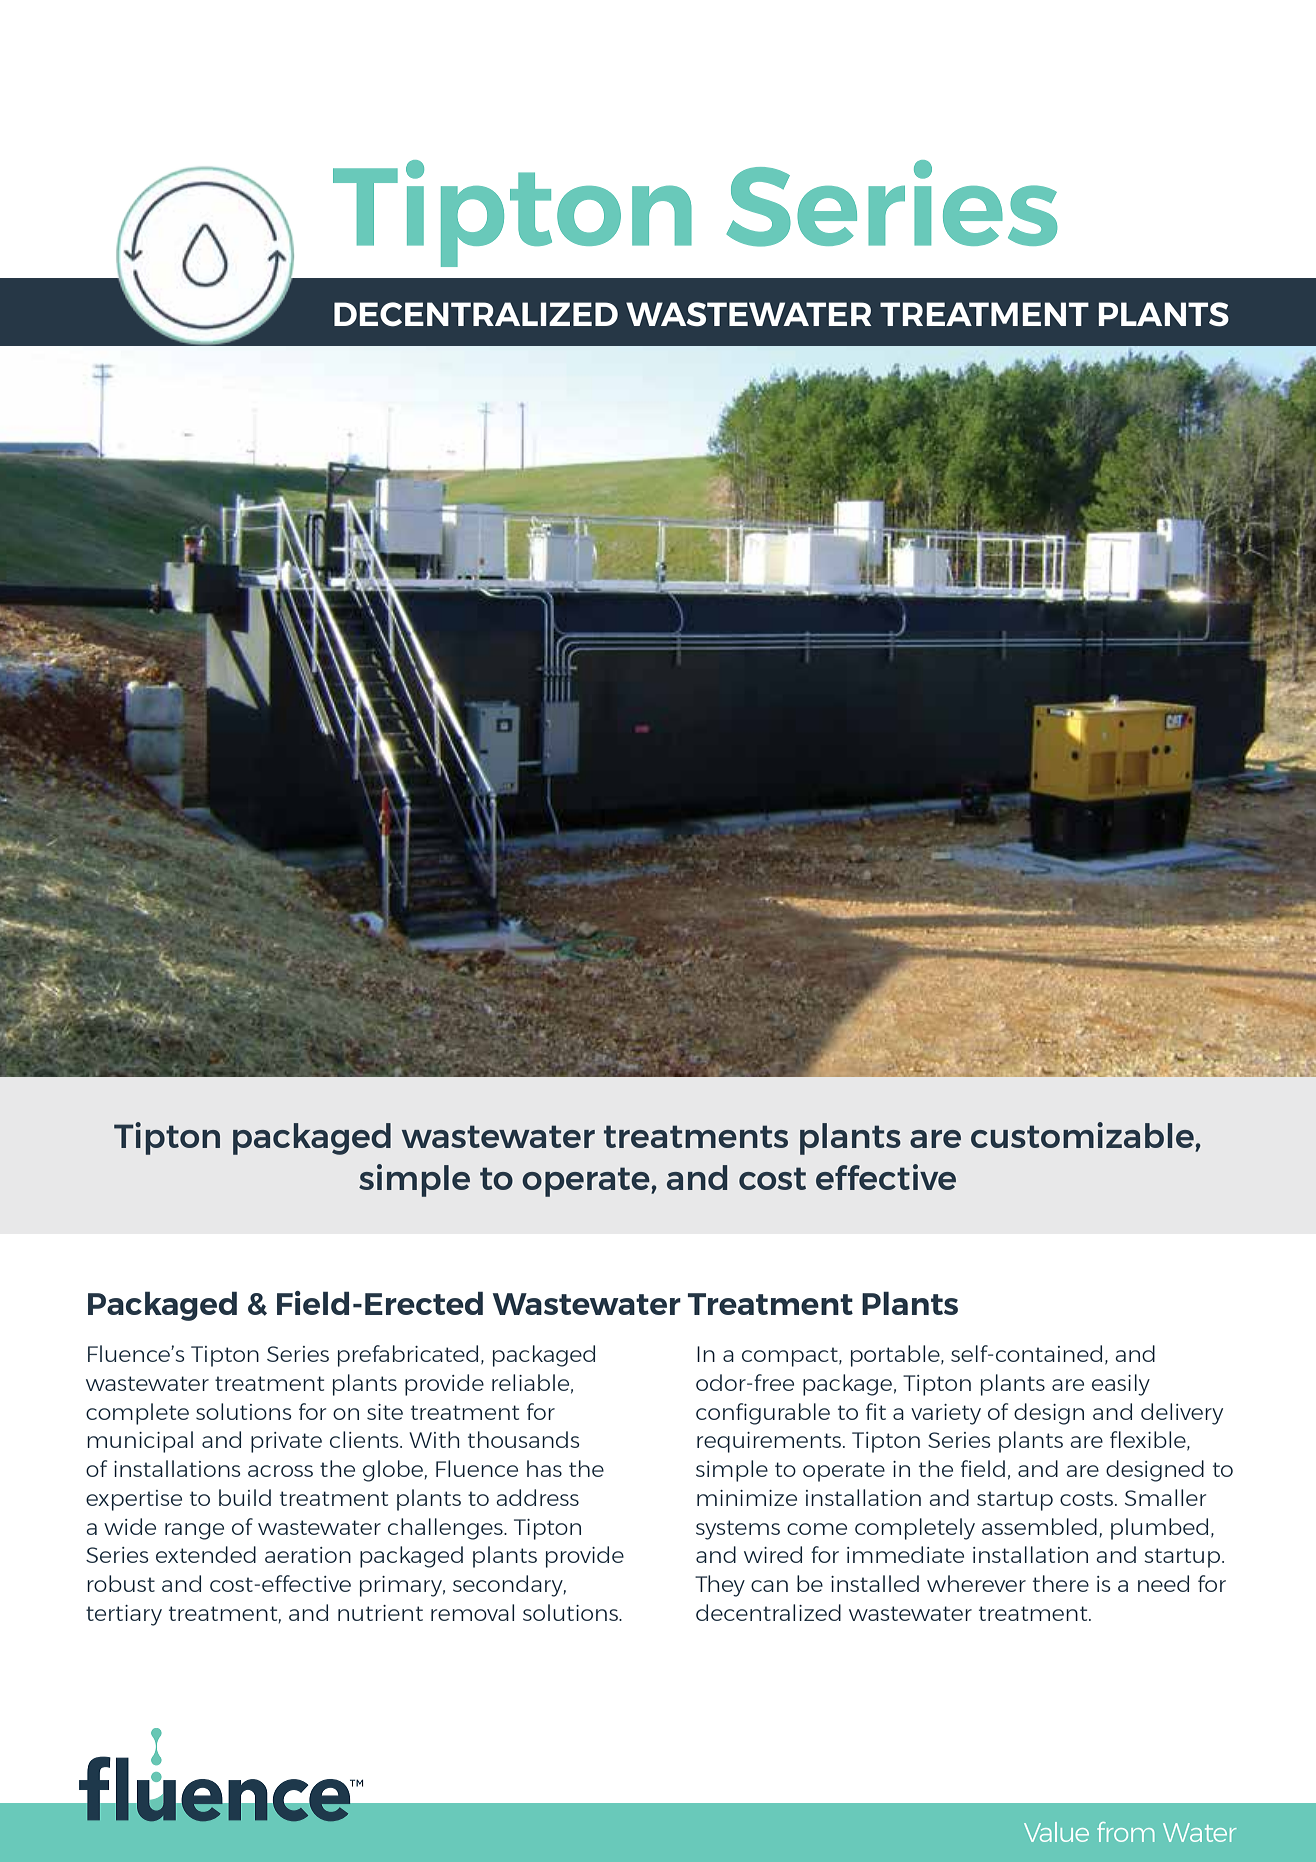 This image has height=1862, width=1316. Describe the element at coordinates (1083, 1136) in the image. I see `customizable` at that location.
